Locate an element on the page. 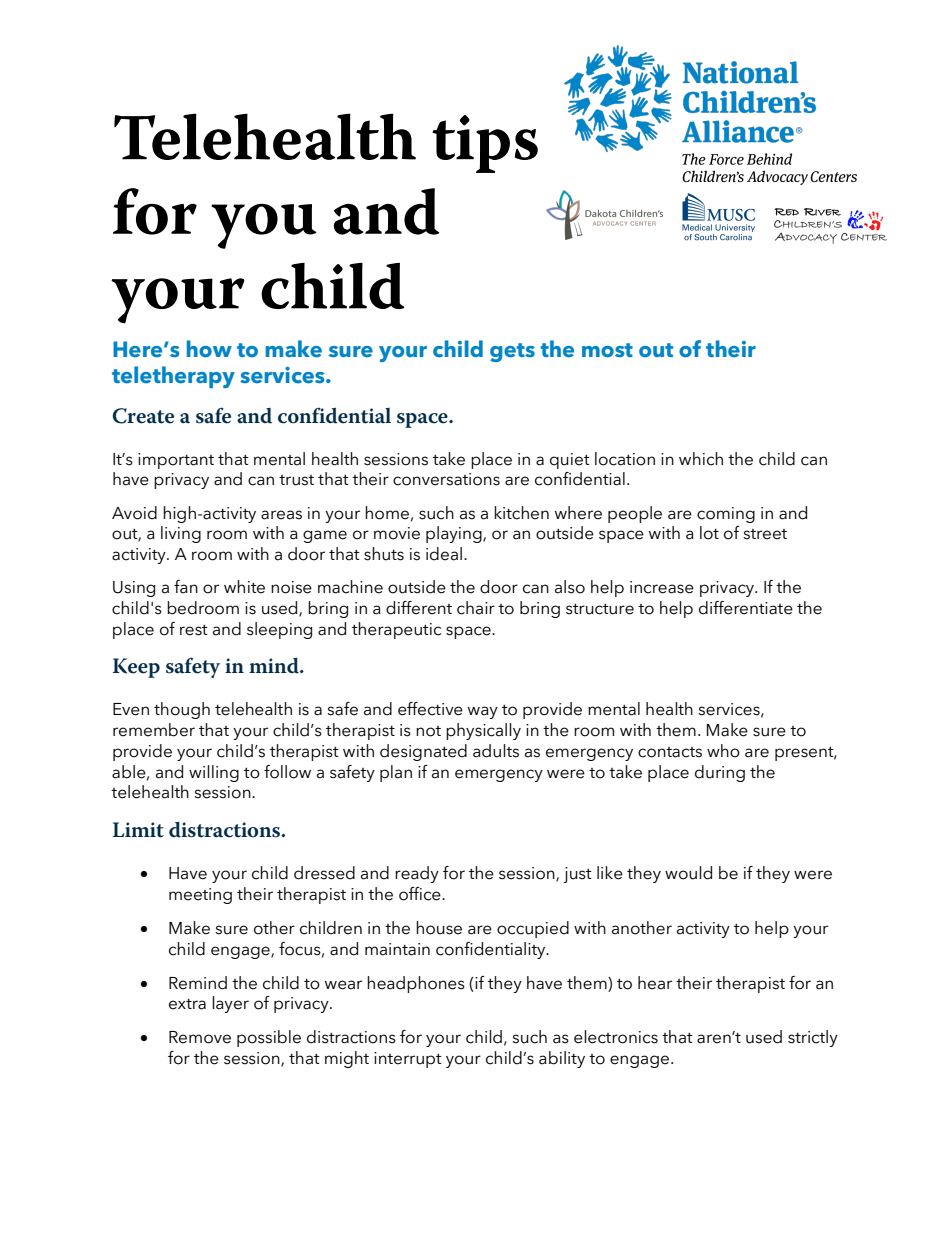 Image resolution: width=952 pixels, height=1233 pixels. how is located at coordinates (209, 349).
